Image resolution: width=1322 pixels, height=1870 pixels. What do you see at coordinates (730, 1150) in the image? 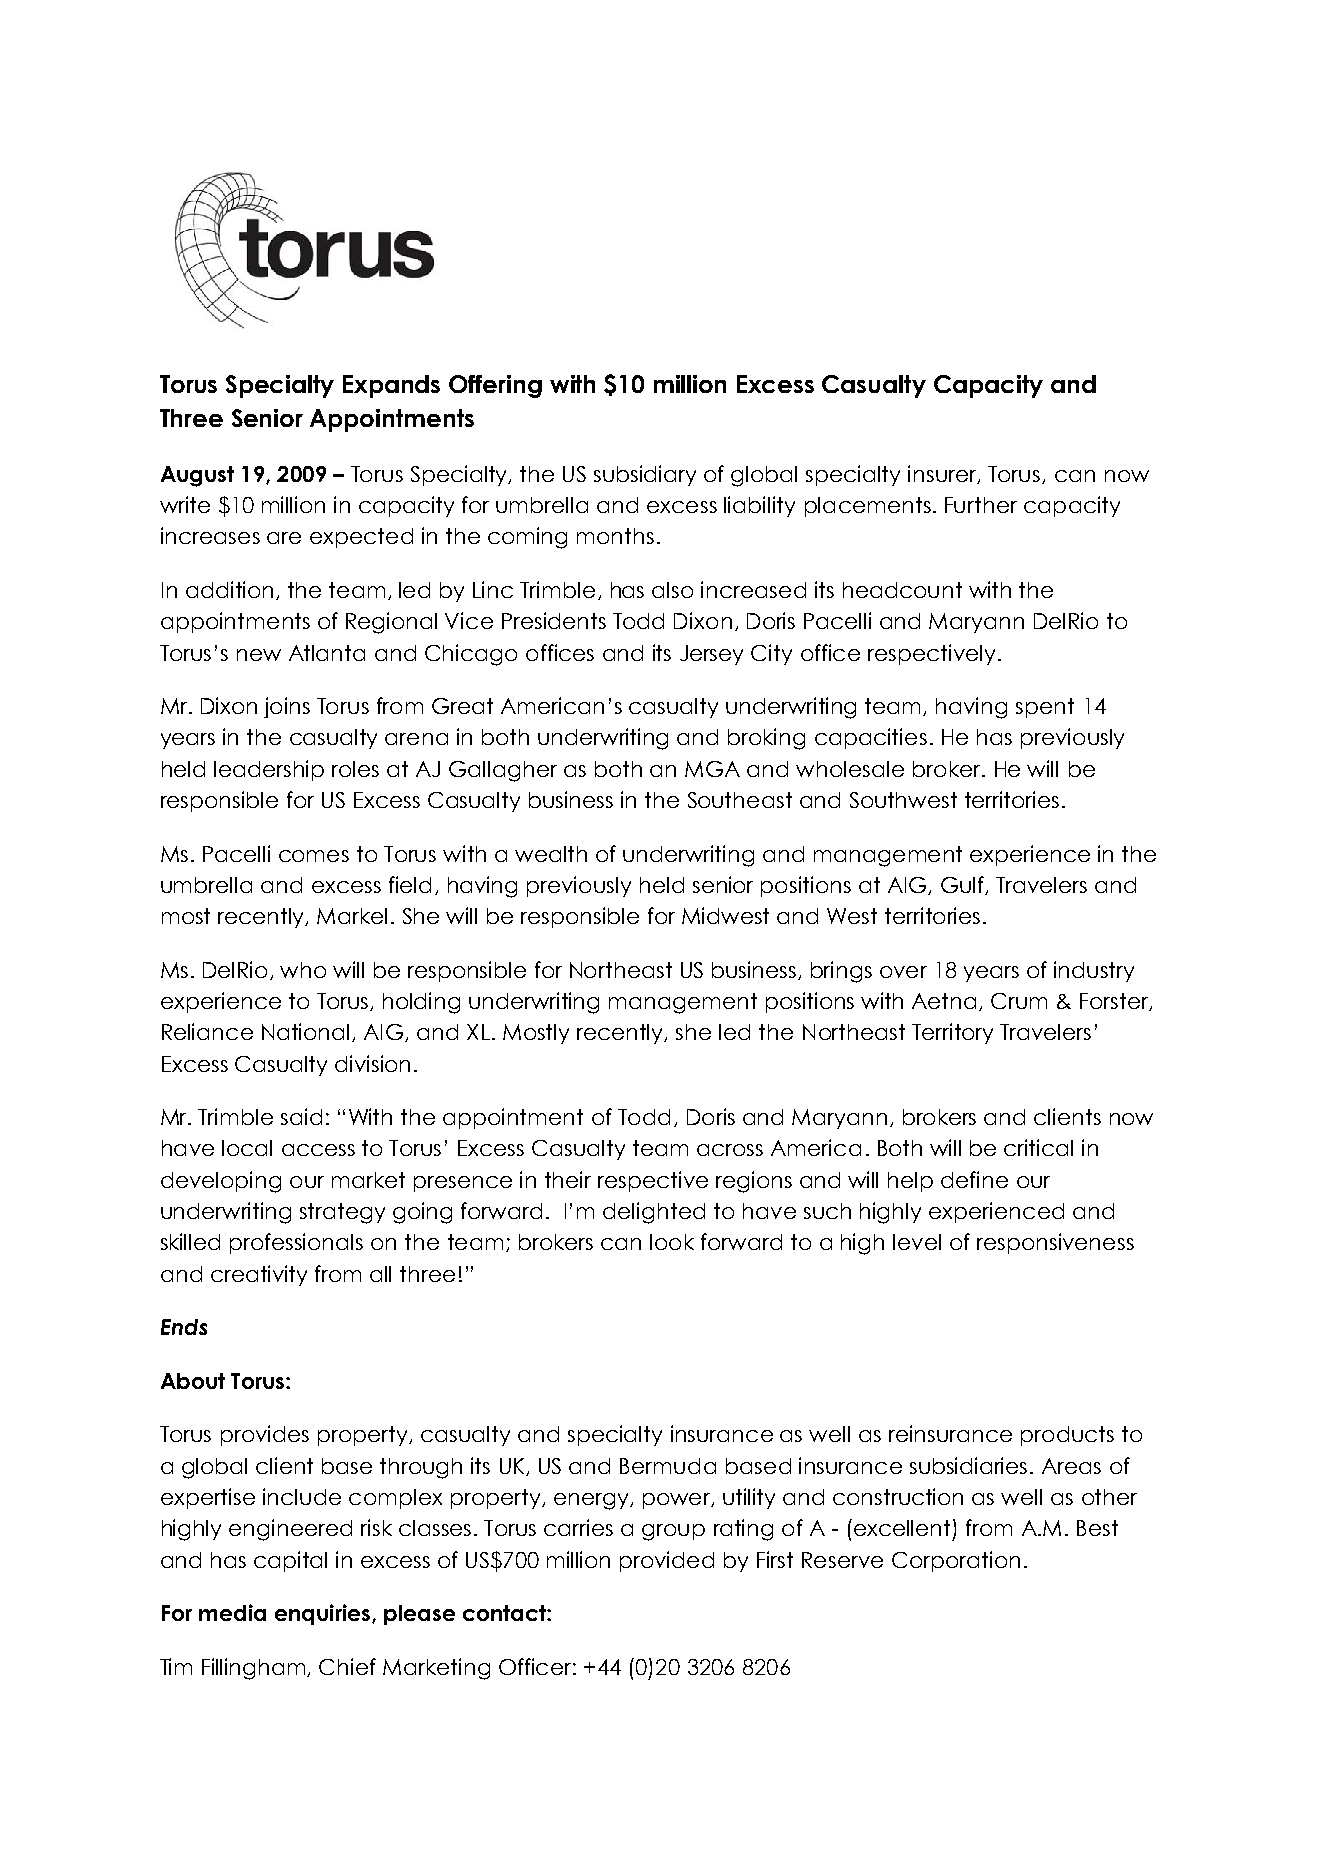
I see `across` at bounding box center [730, 1150].
